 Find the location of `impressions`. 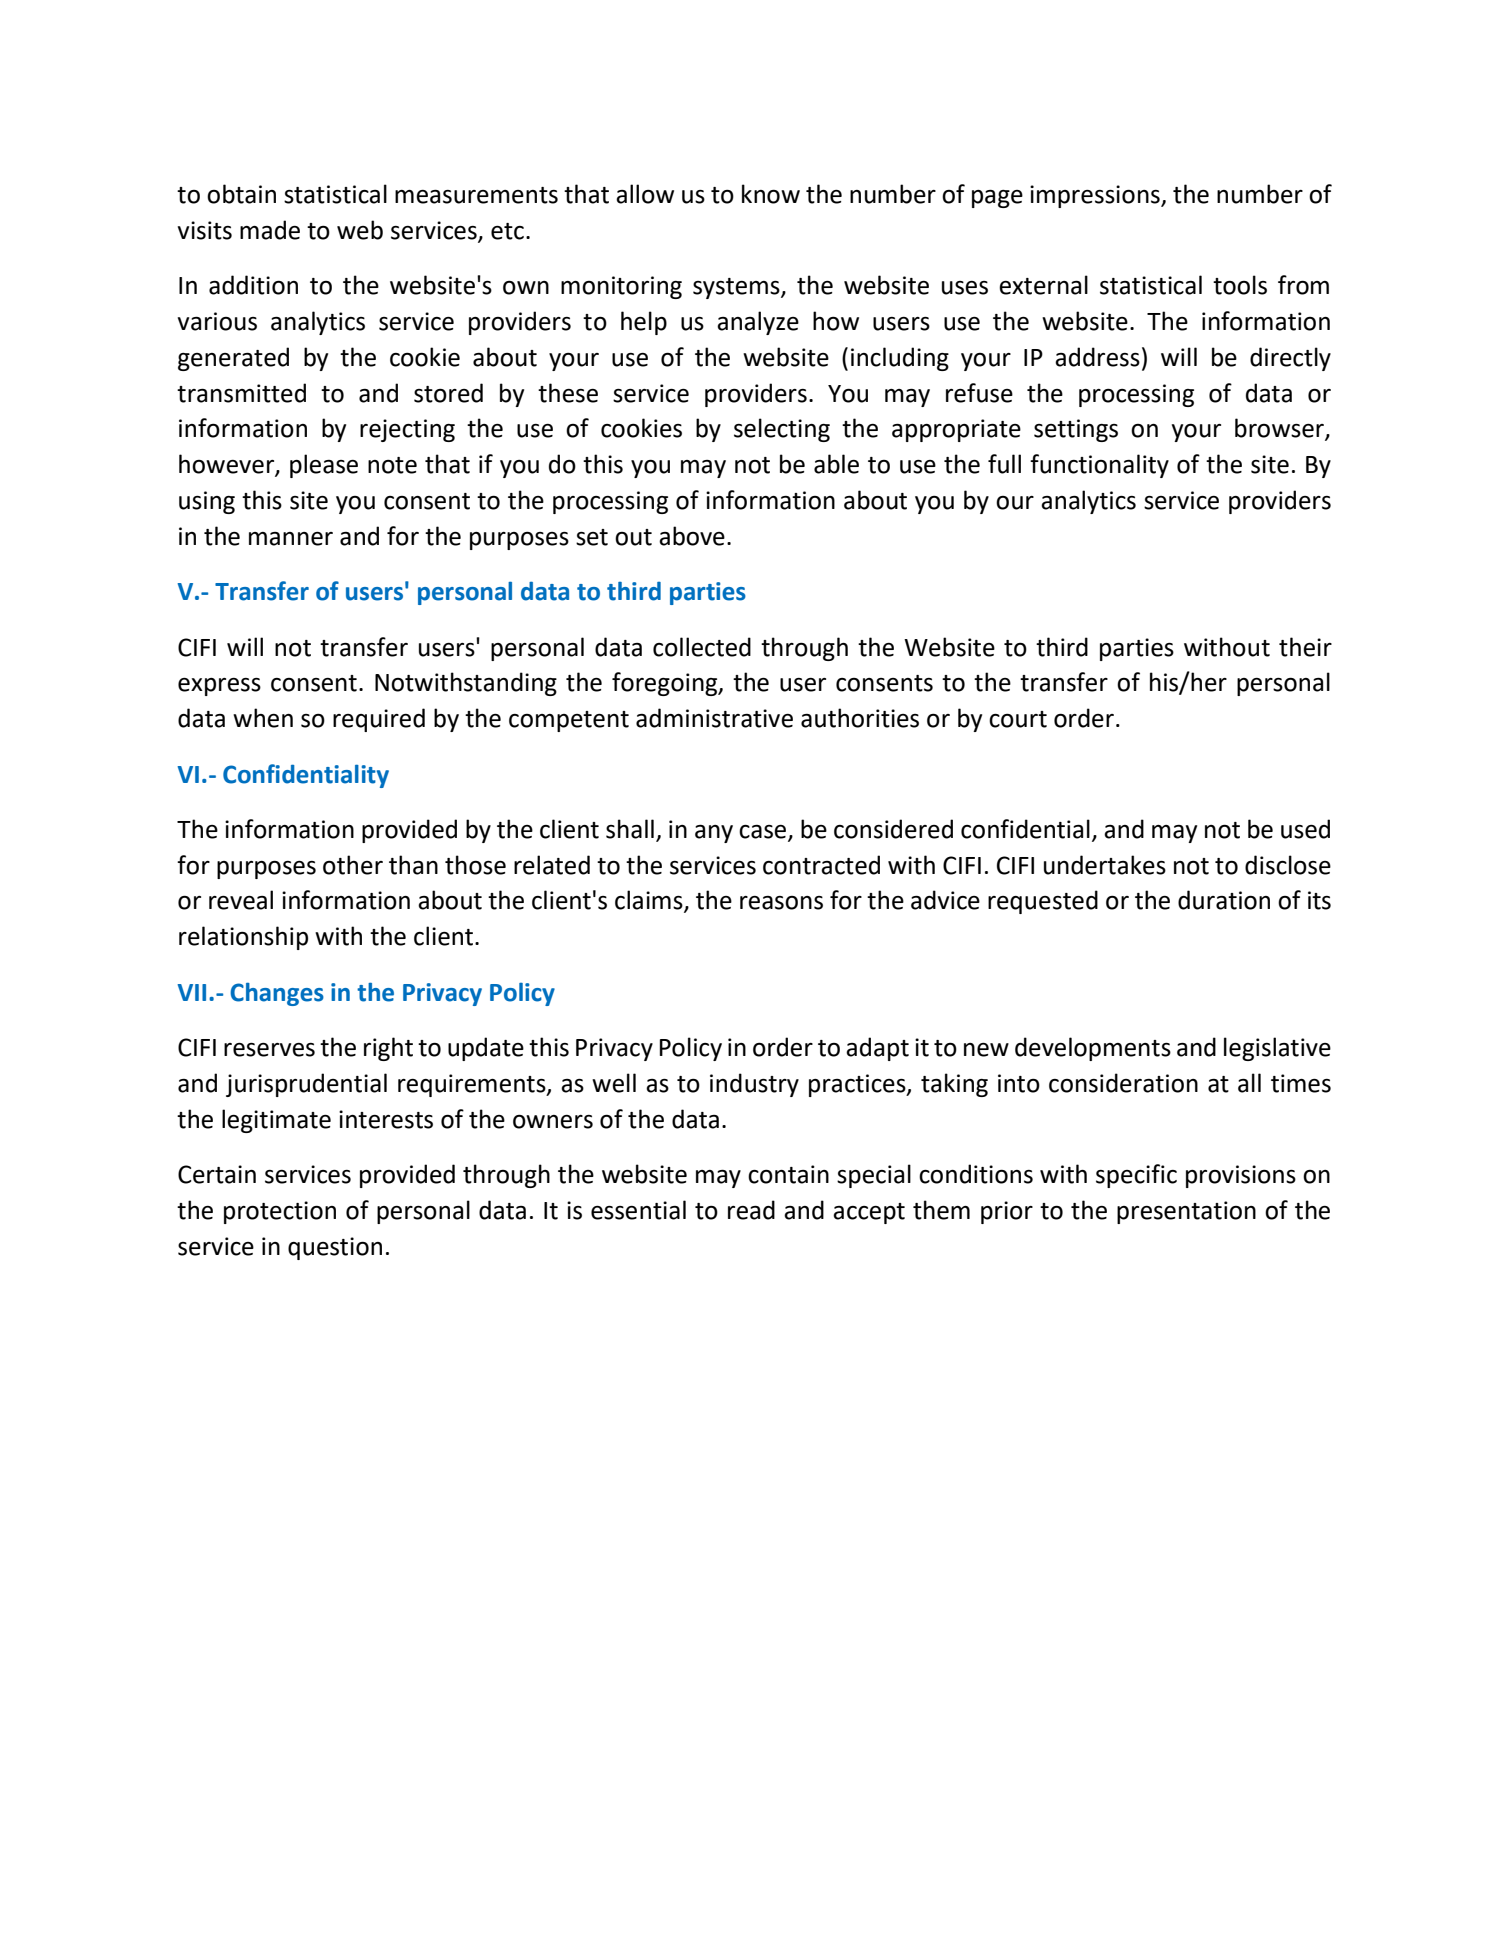

impressions is located at coordinates (1096, 196).
